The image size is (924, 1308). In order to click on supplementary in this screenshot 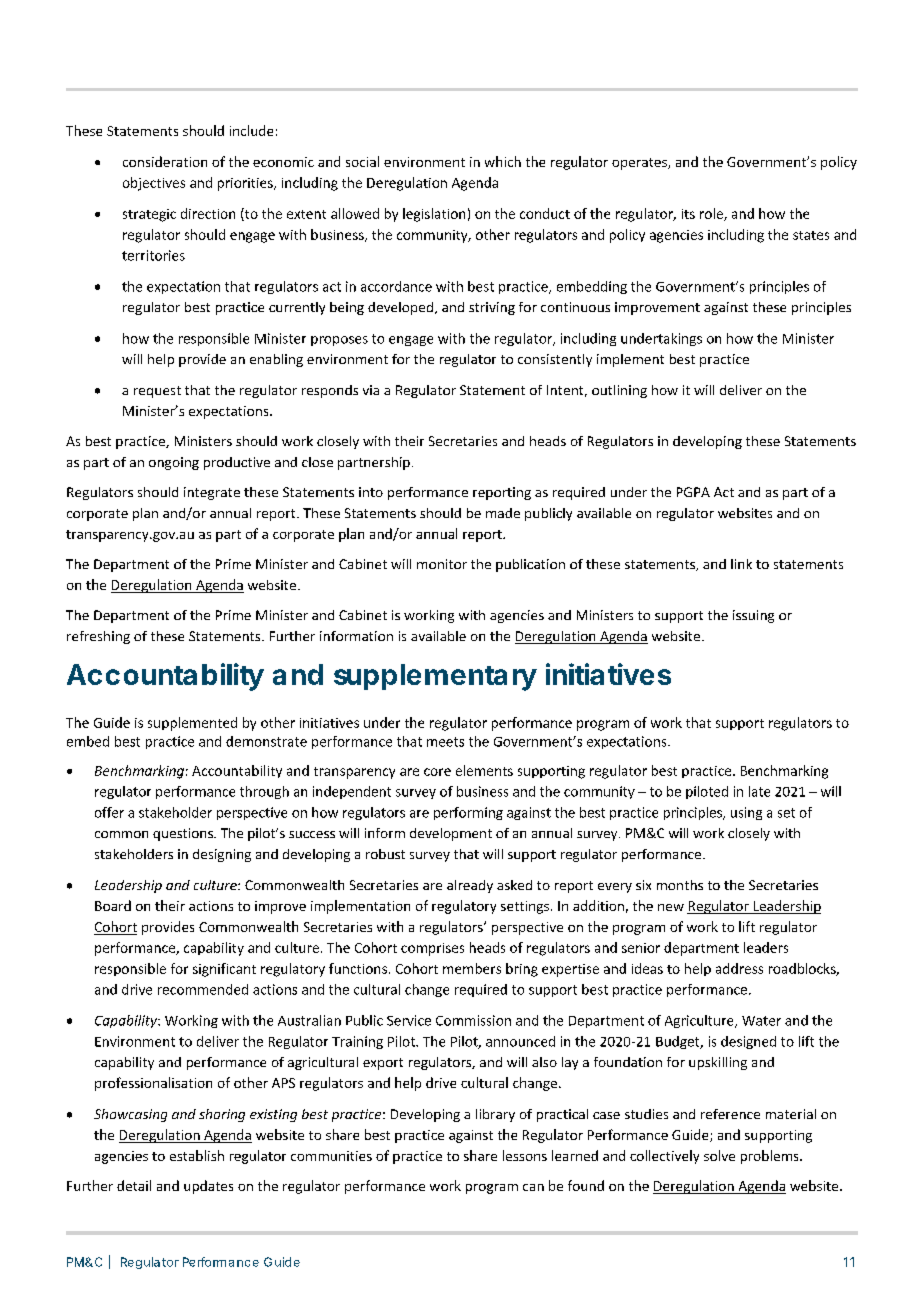, I will do `click(435, 677)`.
